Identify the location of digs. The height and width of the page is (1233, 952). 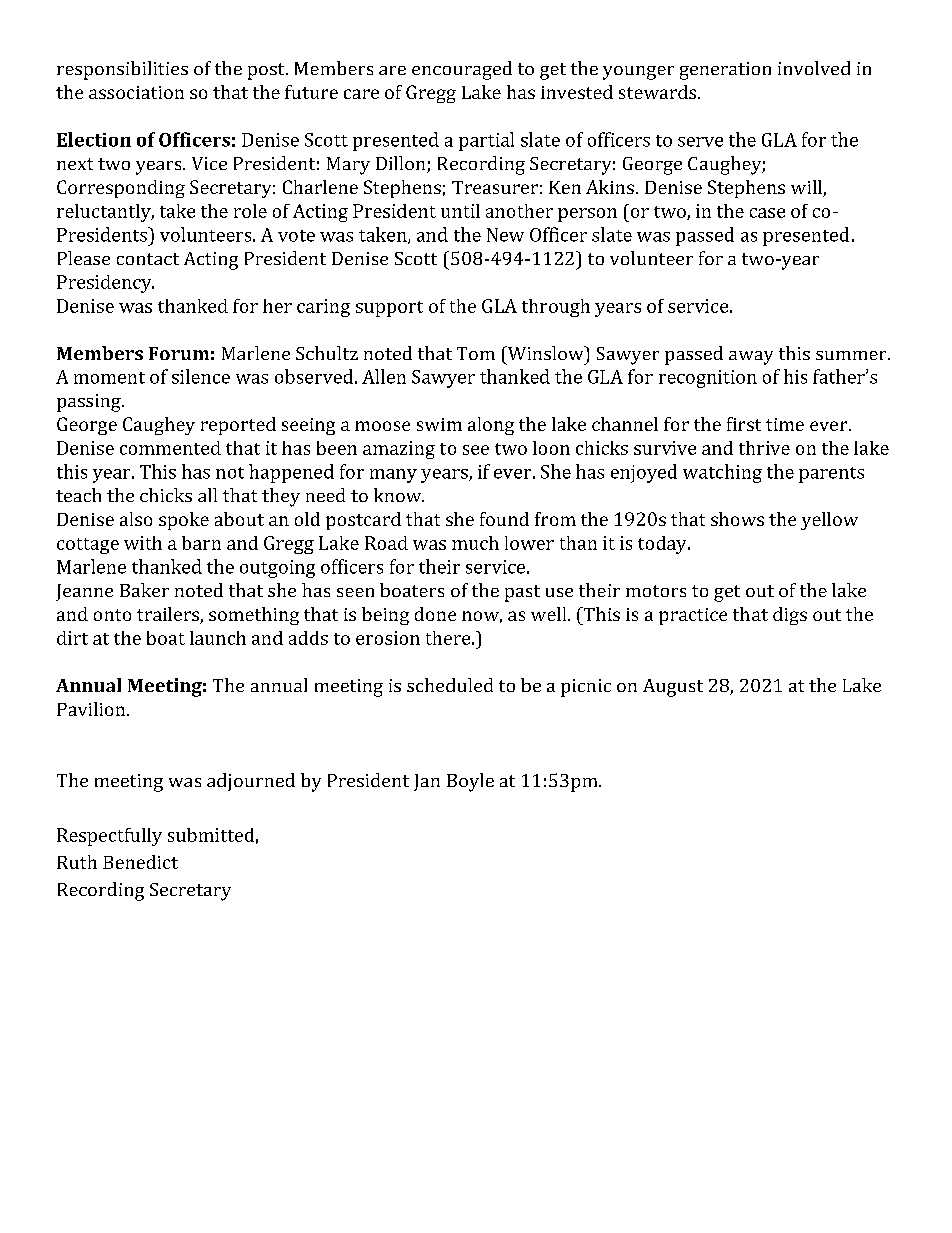
(790, 616).
